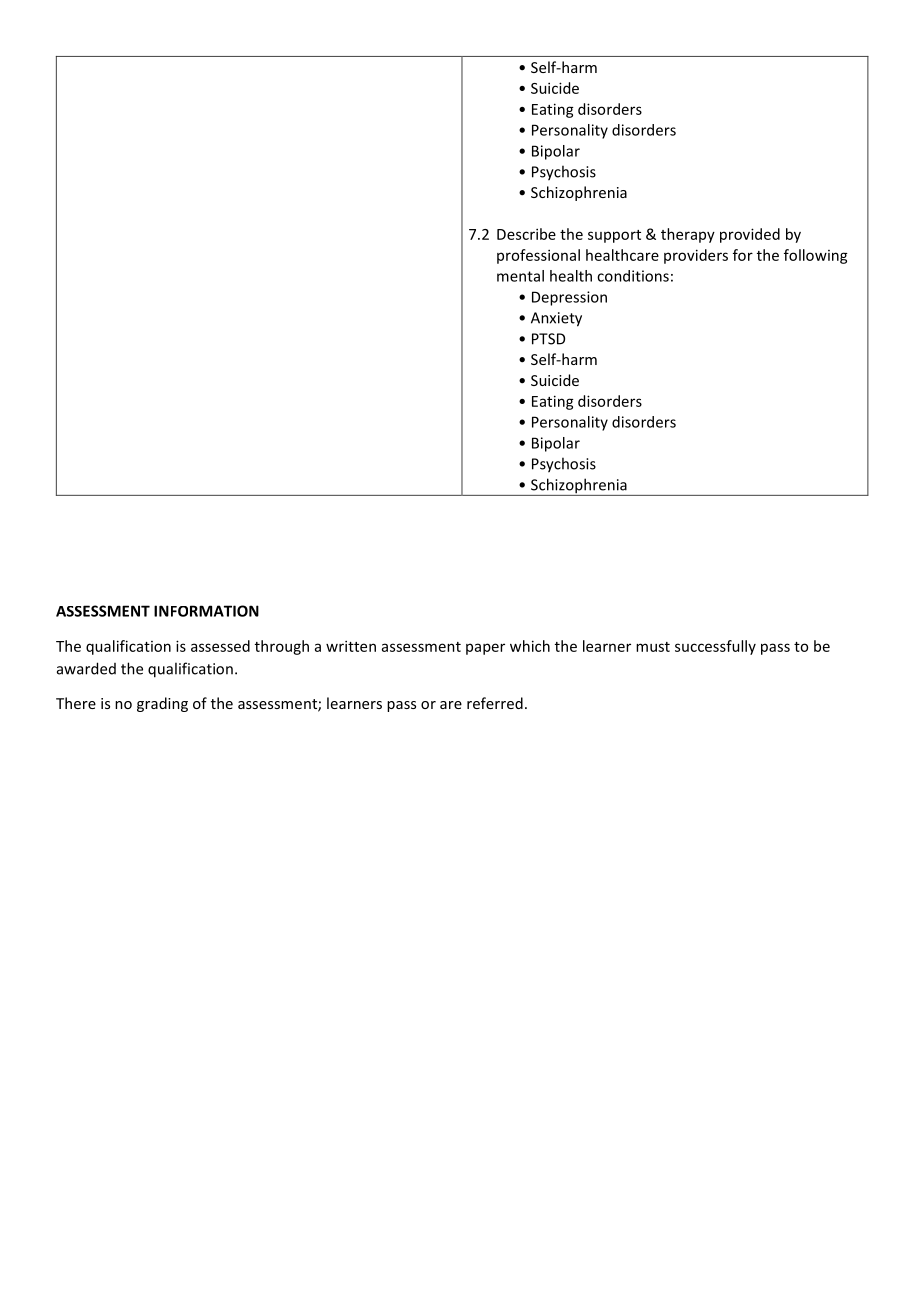 The image size is (924, 1308). Describe the element at coordinates (696, 256) in the screenshot. I see `providers` at that location.
